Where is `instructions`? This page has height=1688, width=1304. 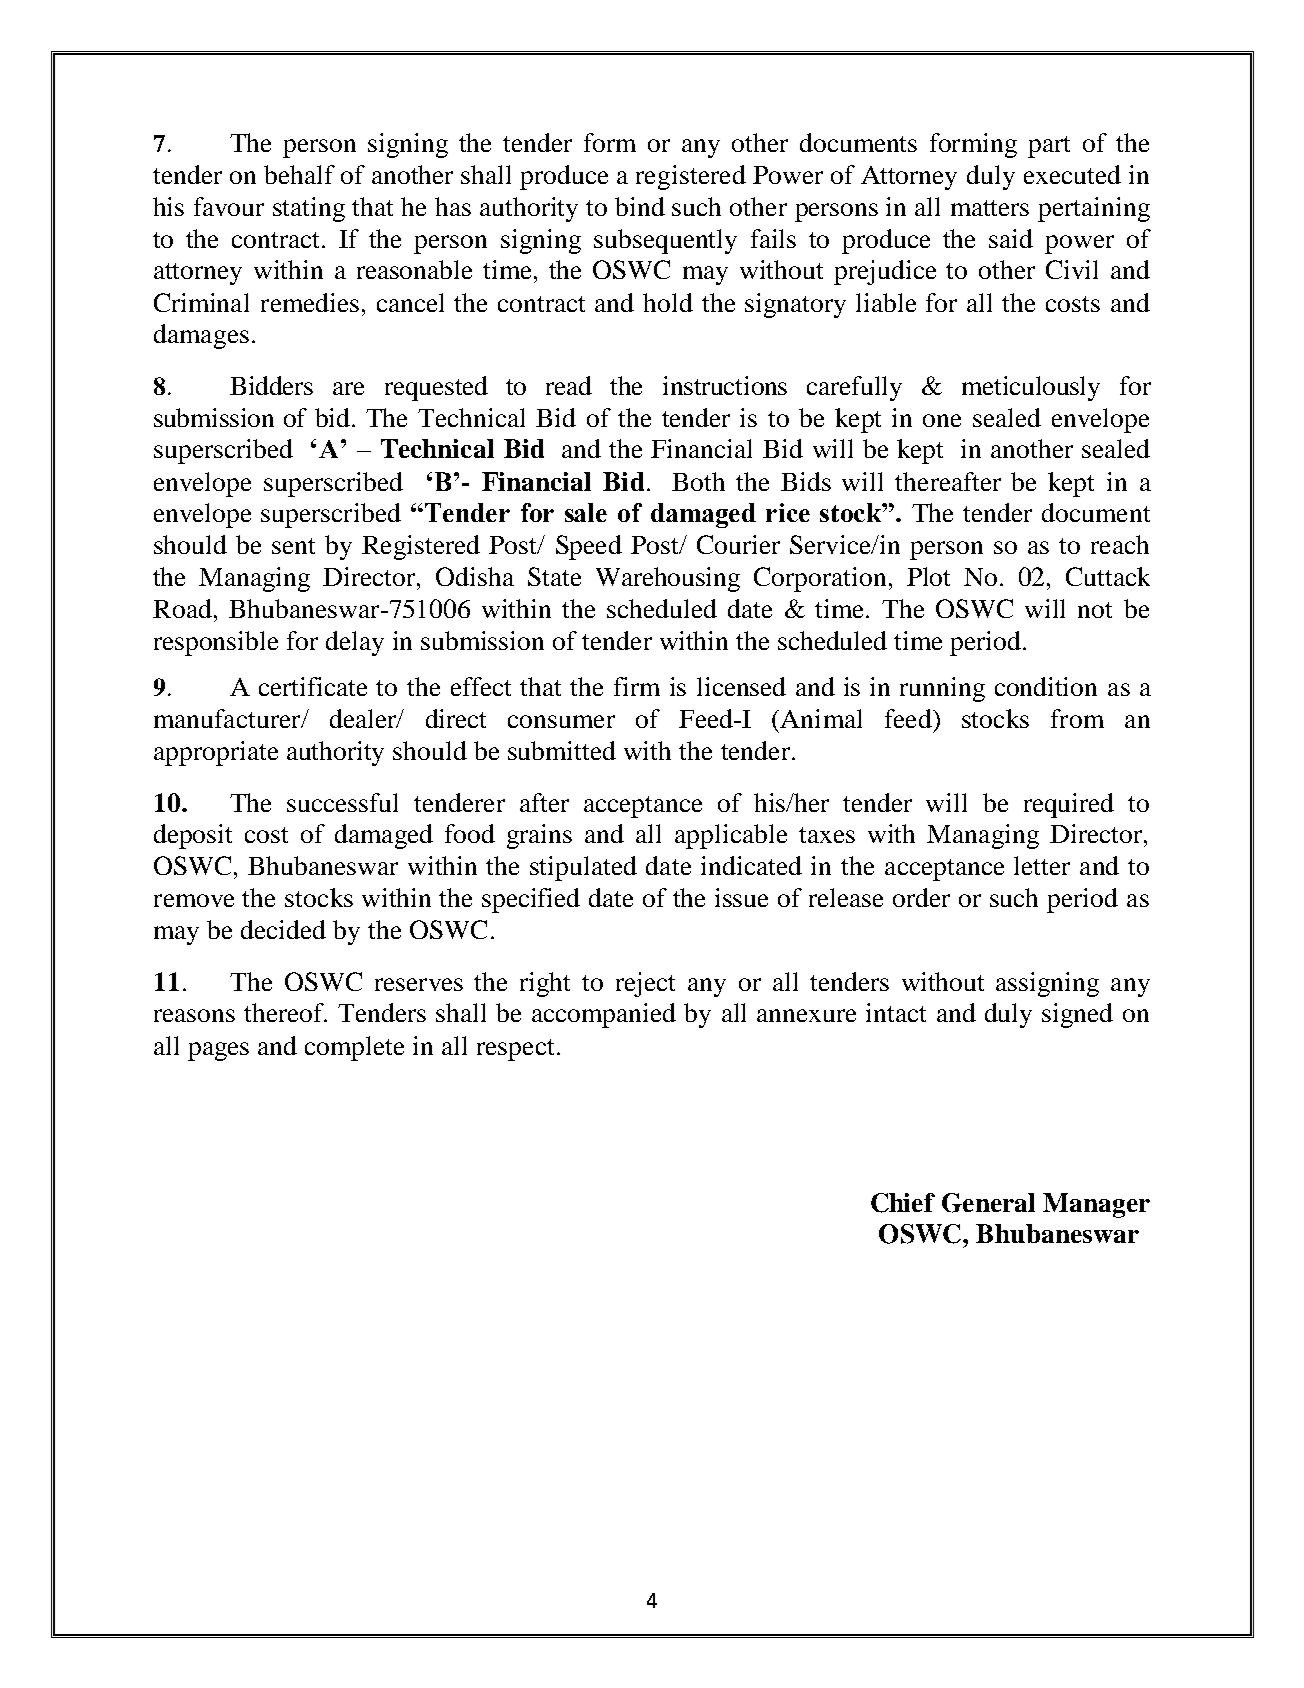
instructions is located at coordinates (725, 385).
